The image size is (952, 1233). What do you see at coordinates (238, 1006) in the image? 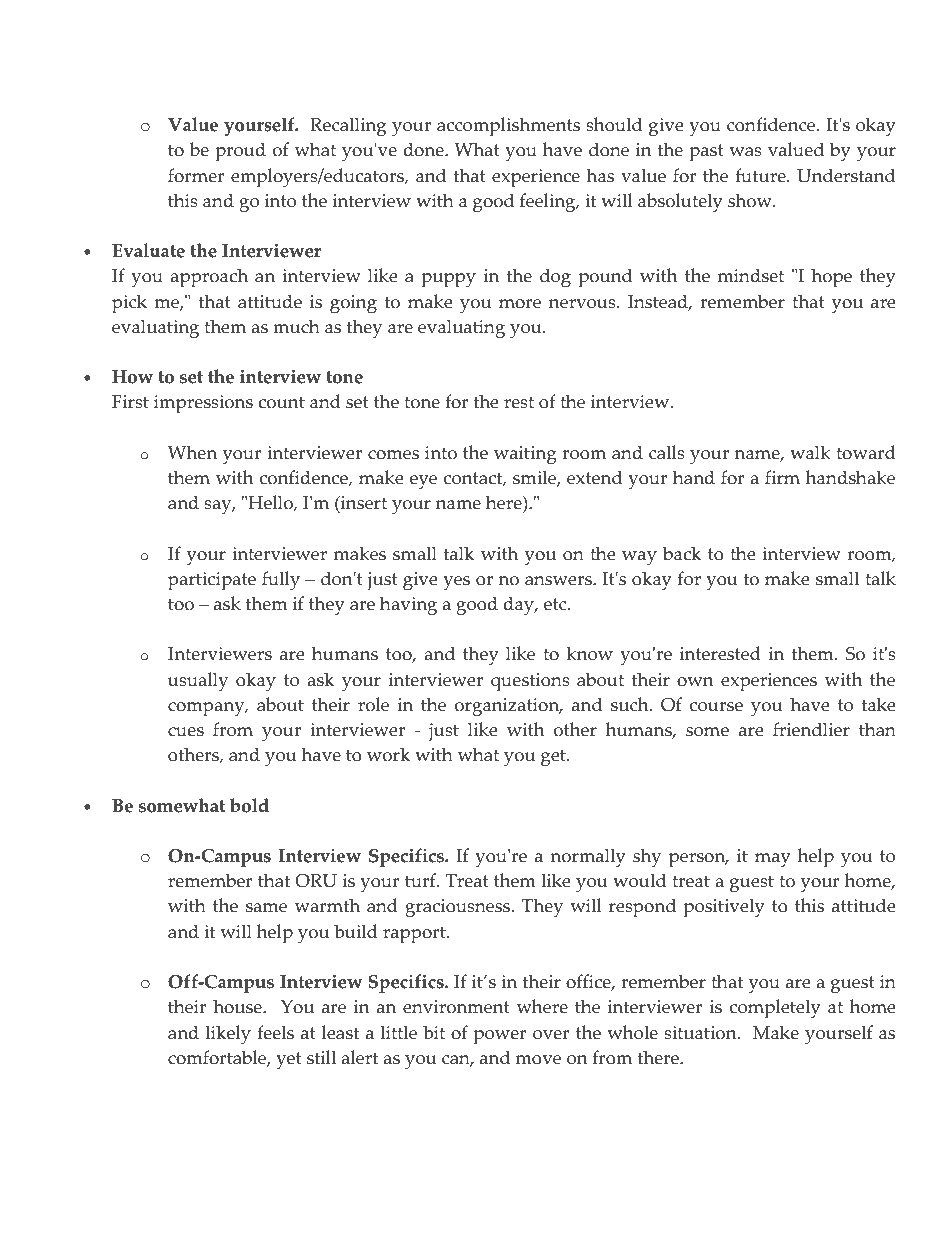
I see `house` at bounding box center [238, 1006].
